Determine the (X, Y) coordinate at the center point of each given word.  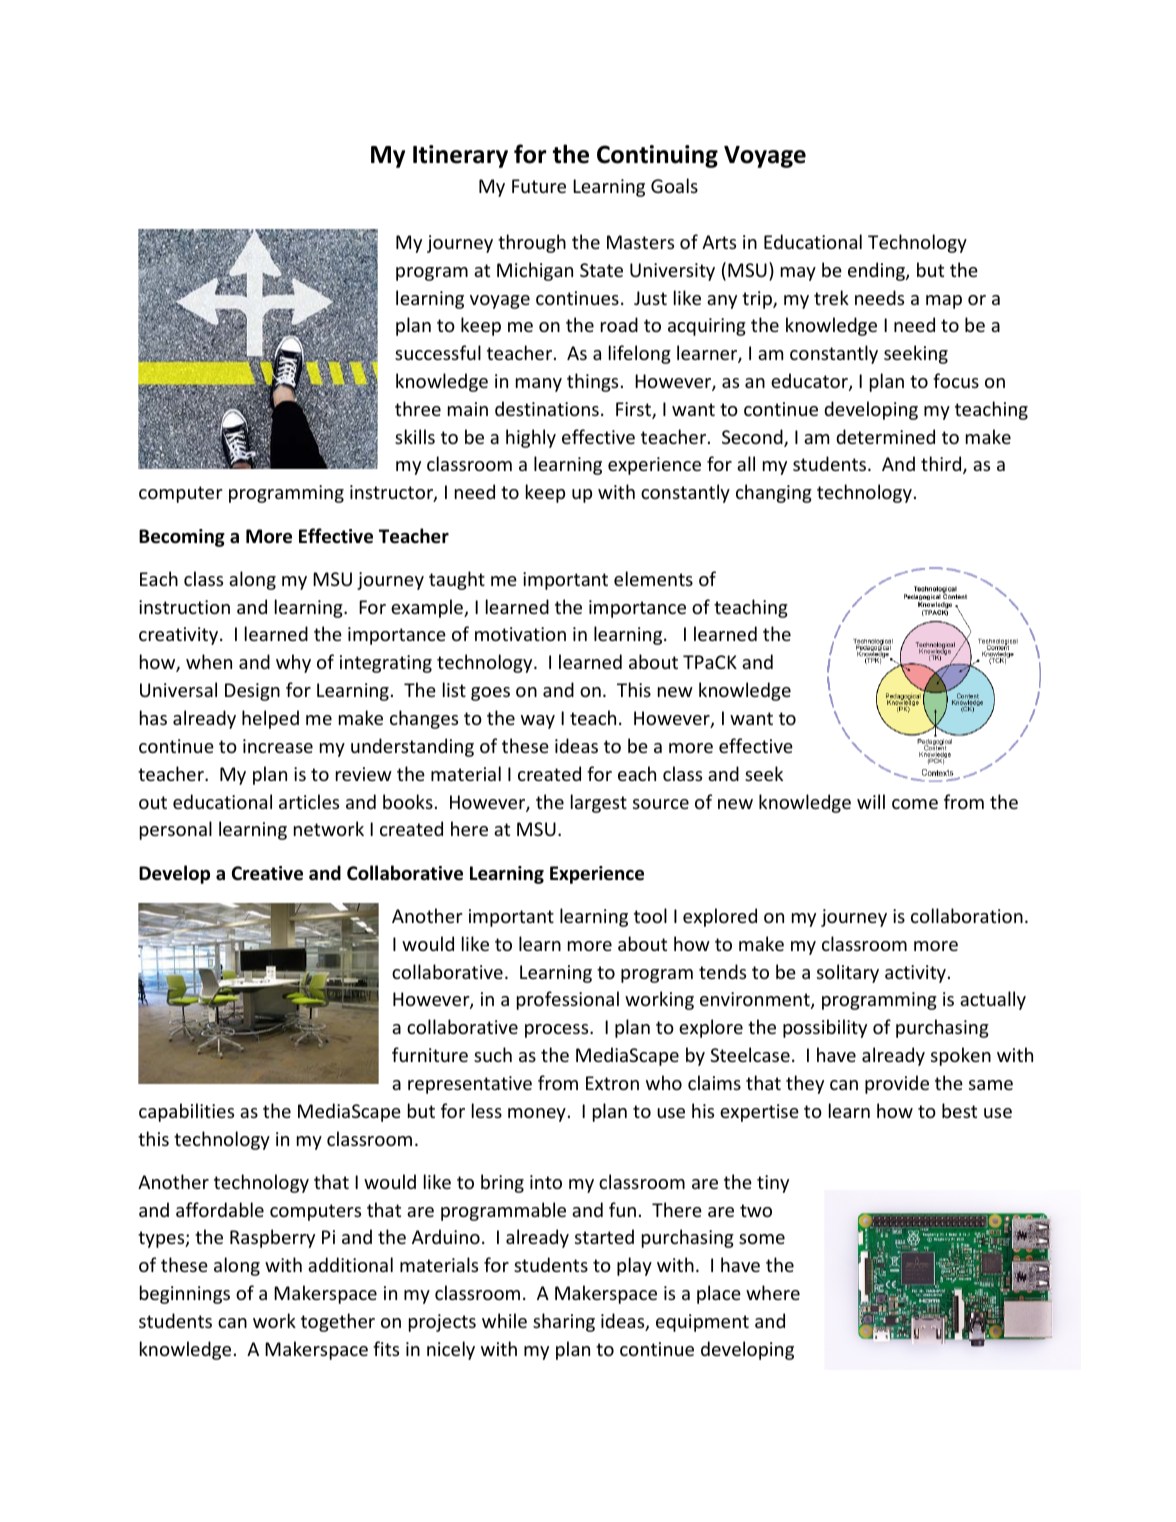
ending (877, 271)
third (942, 465)
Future (539, 186)
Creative (267, 873)
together (338, 1322)
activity (915, 974)
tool (650, 915)
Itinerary (460, 156)
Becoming (182, 538)
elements (653, 578)
